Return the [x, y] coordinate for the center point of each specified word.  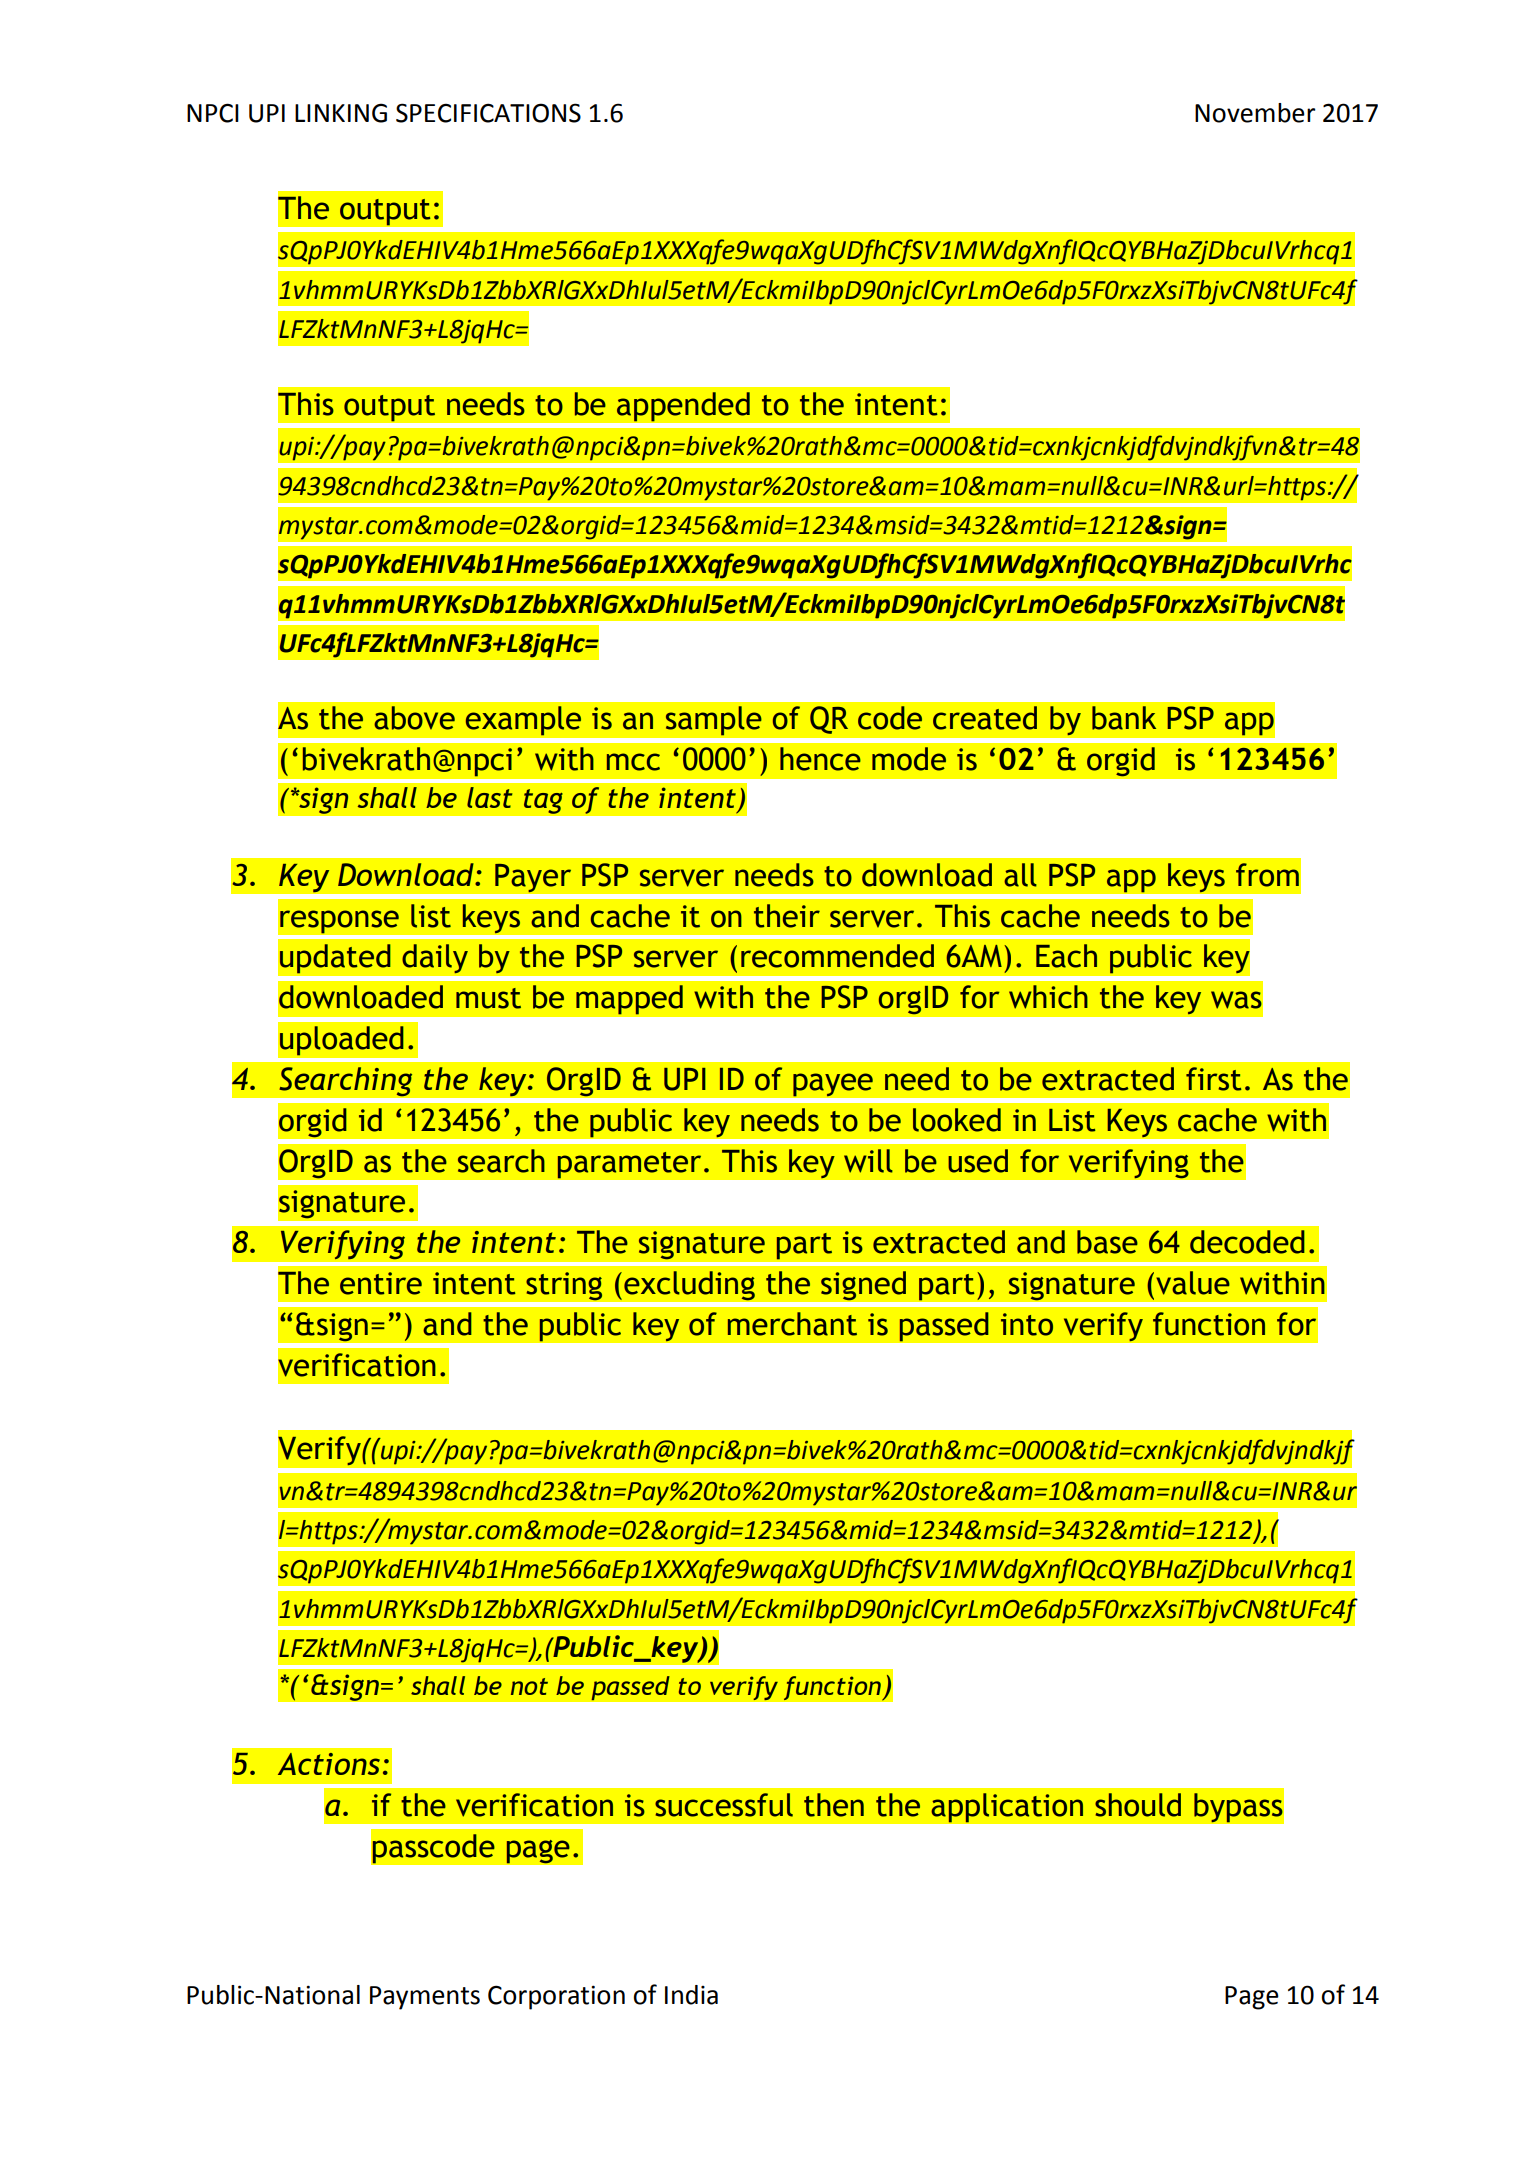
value [1193, 1283]
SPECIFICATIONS [488, 113]
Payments [425, 1998]
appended [683, 407]
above [414, 718]
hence [820, 759]
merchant [792, 1324]
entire [381, 1283]
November [1255, 113]
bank [1124, 718]
